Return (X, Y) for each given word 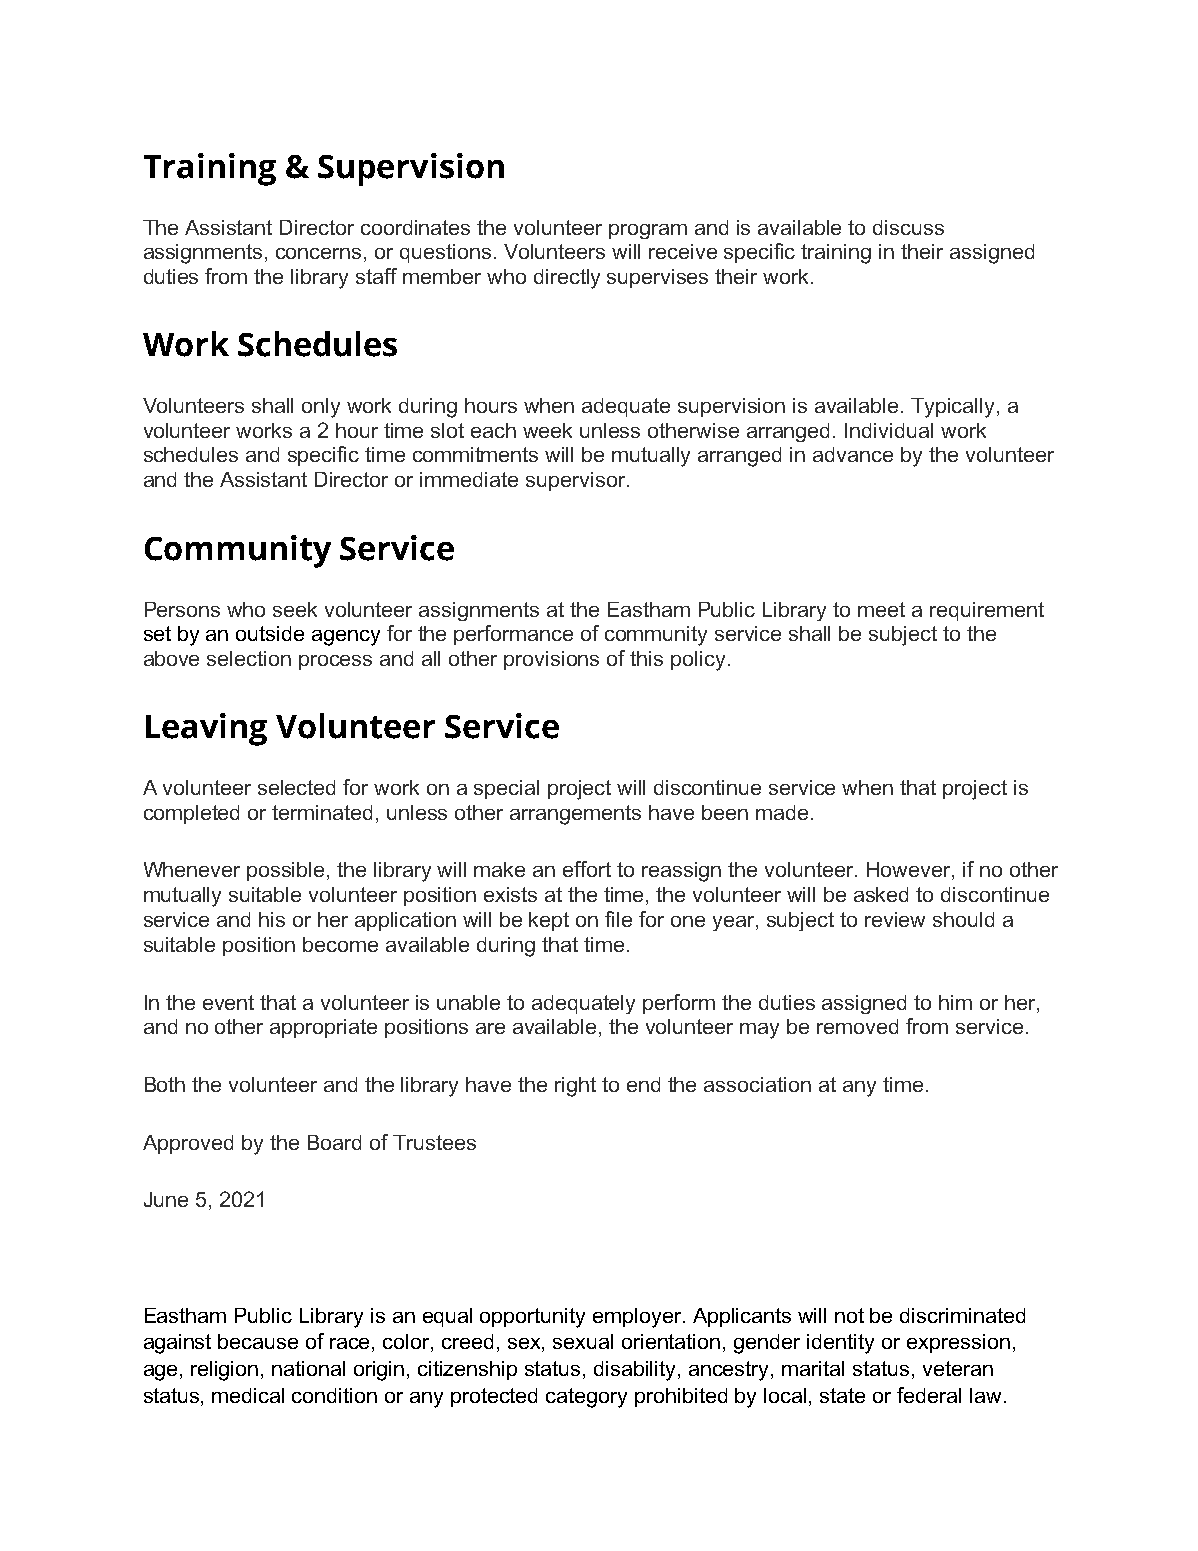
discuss (908, 227)
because (258, 1341)
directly (567, 279)
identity (840, 1344)
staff (376, 276)
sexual (583, 1341)
